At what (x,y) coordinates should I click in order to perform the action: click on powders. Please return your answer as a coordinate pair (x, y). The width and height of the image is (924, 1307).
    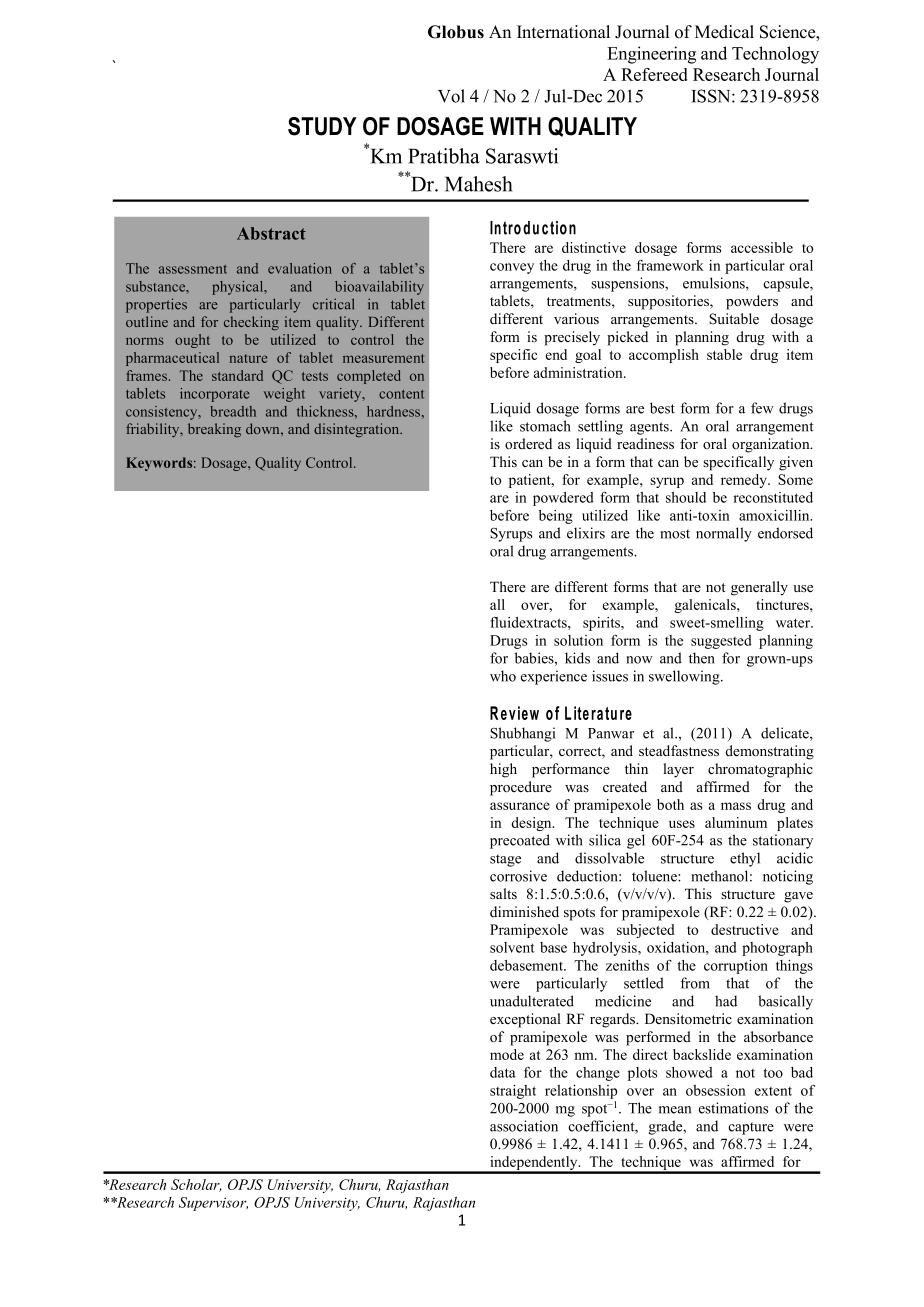
    Looking at the image, I should click on (752, 302).
